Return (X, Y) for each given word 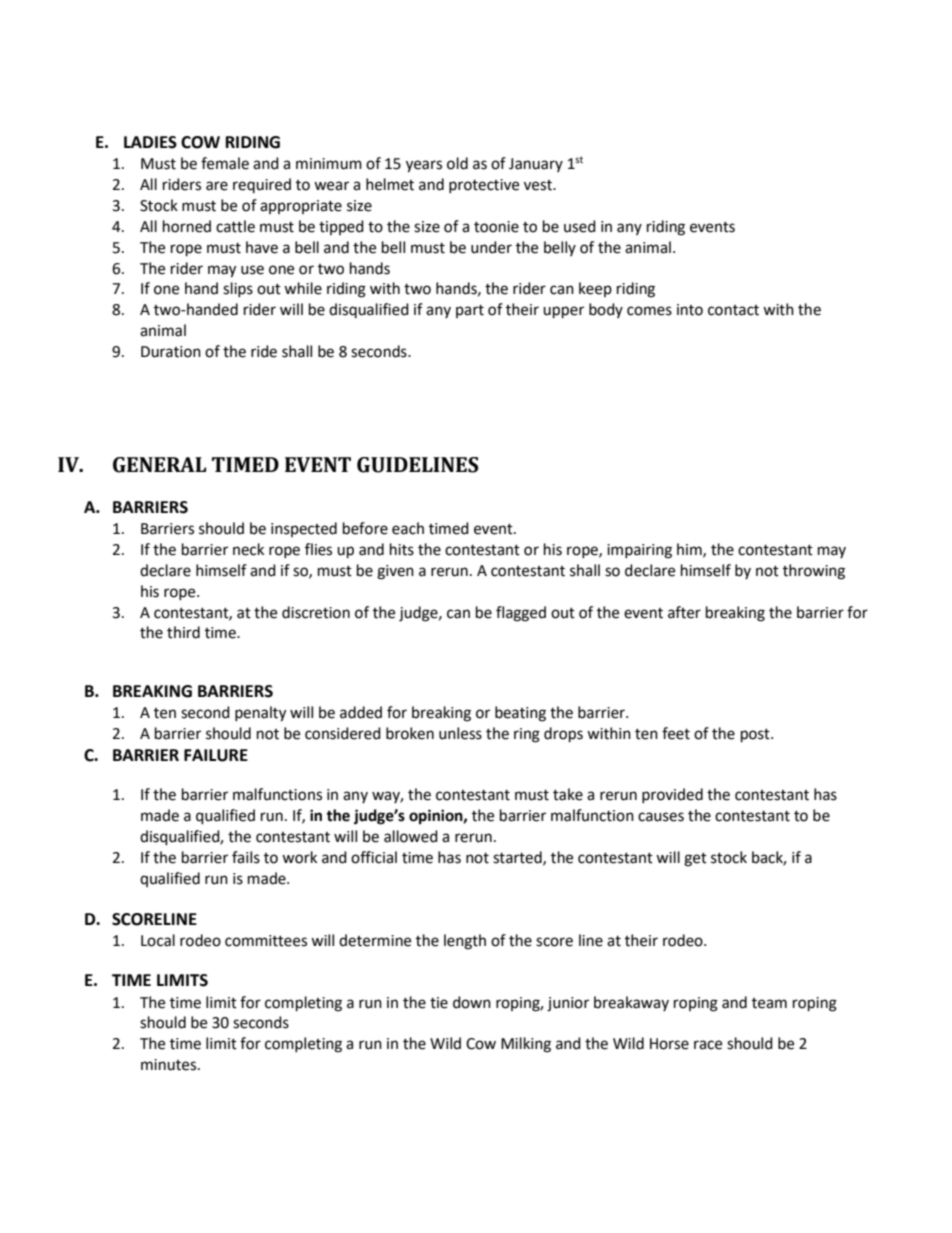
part (470, 311)
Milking (526, 1045)
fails (246, 857)
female (225, 163)
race (708, 1045)
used (580, 226)
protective (484, 186)
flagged (521, 614)
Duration (171, 352)
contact (733, 310)
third (183, 632)
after (684, 612)
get (695, 860)
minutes (170, 1065)
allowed (411, 836)
